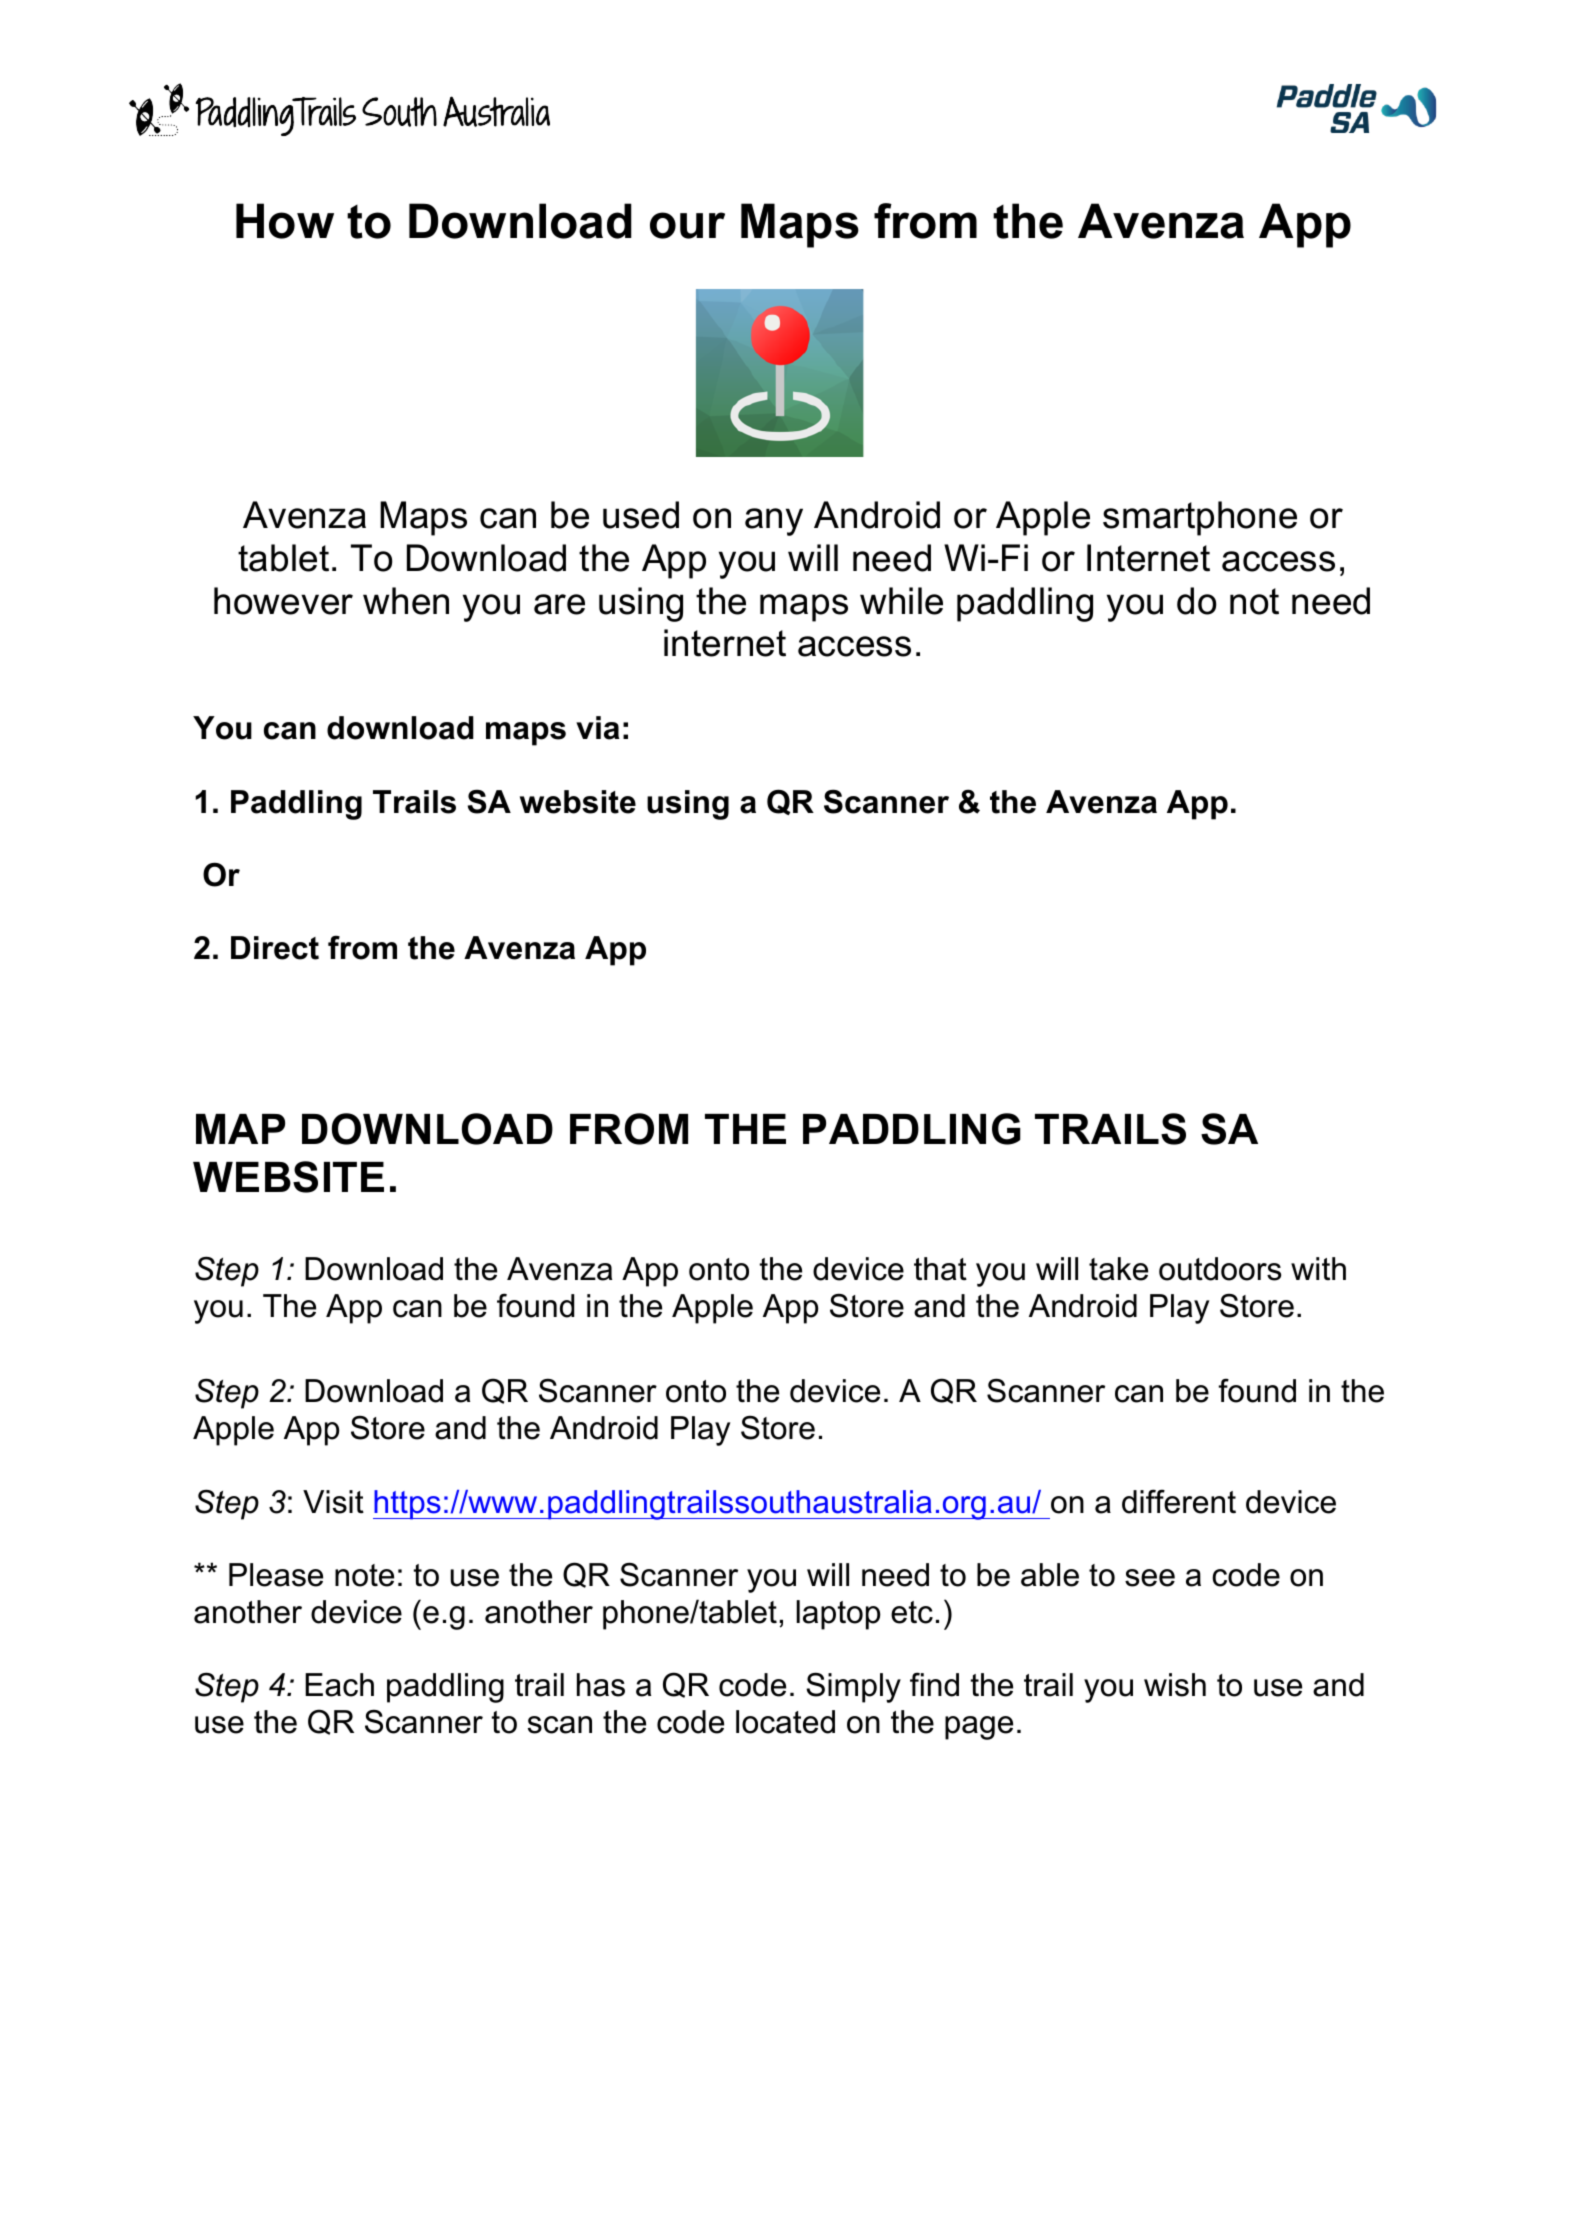 Image resolution: width=1582 pixels, height=2239 pixels. Describe the element at coordinates (940, 1269) in the page. I see `that` at that location.
